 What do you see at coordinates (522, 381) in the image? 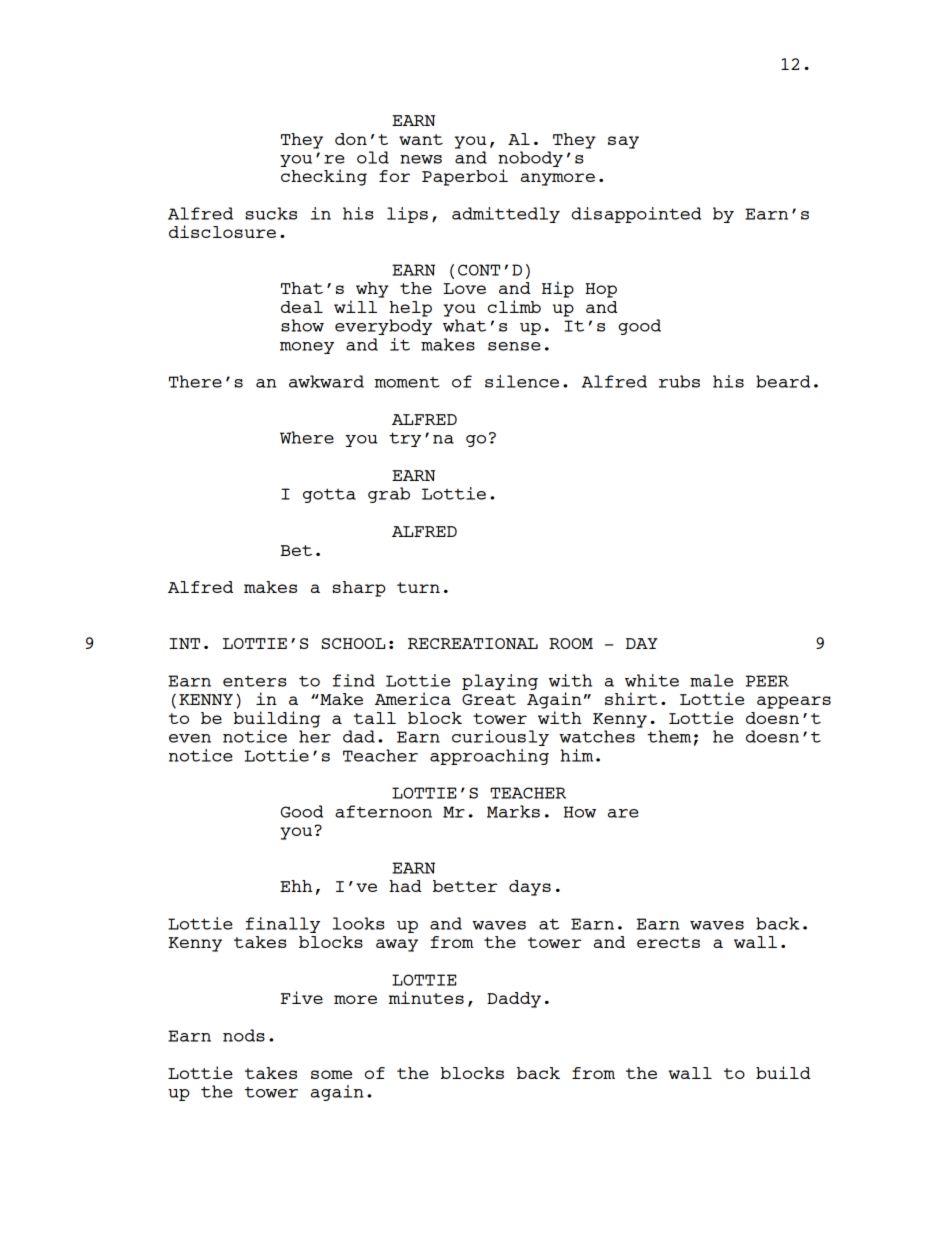
I see `silence` at bounding box center [522, 381].
